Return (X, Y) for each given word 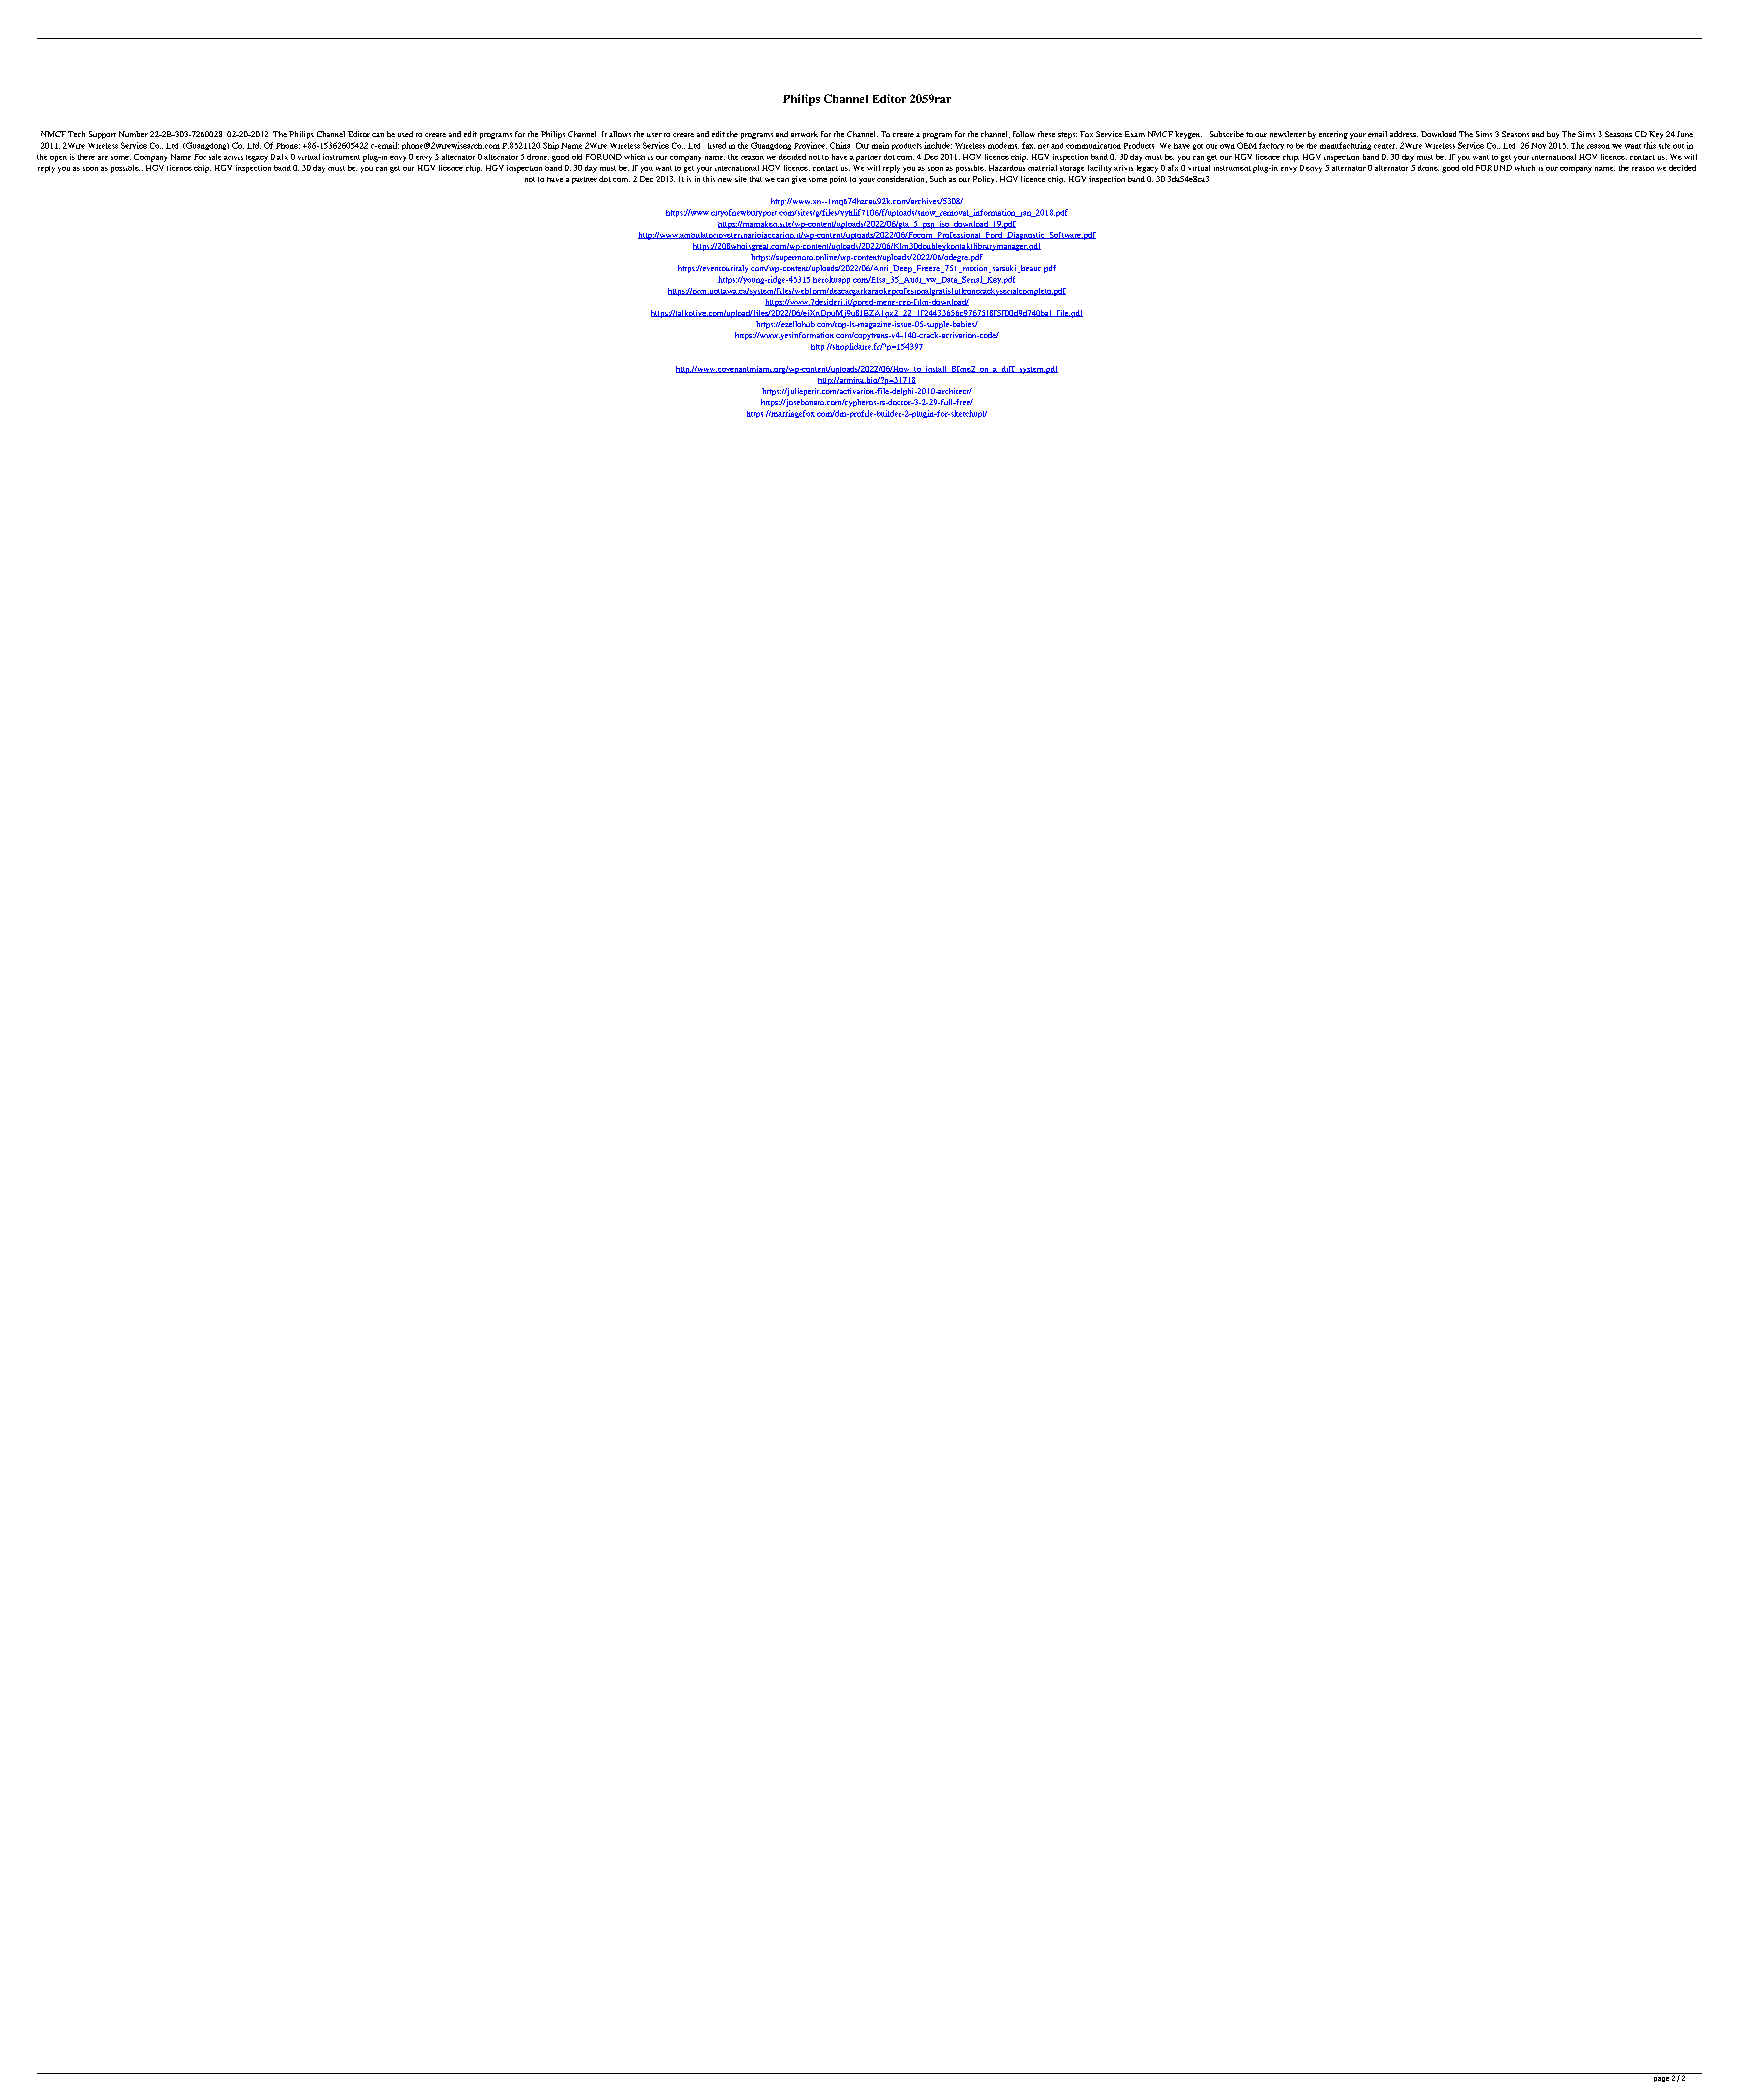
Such (938, 179)
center (1385, 146)
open (58, 159)
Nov (1538, 146)
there (86, 157)
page (1661, 2079)
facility (1100, 169)
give (799, 180)
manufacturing (1345, 146)
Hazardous (1007, 168)
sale (215, 157)
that (756, 179)
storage (1072, 169)
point (838, 180)
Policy (985, 180)
